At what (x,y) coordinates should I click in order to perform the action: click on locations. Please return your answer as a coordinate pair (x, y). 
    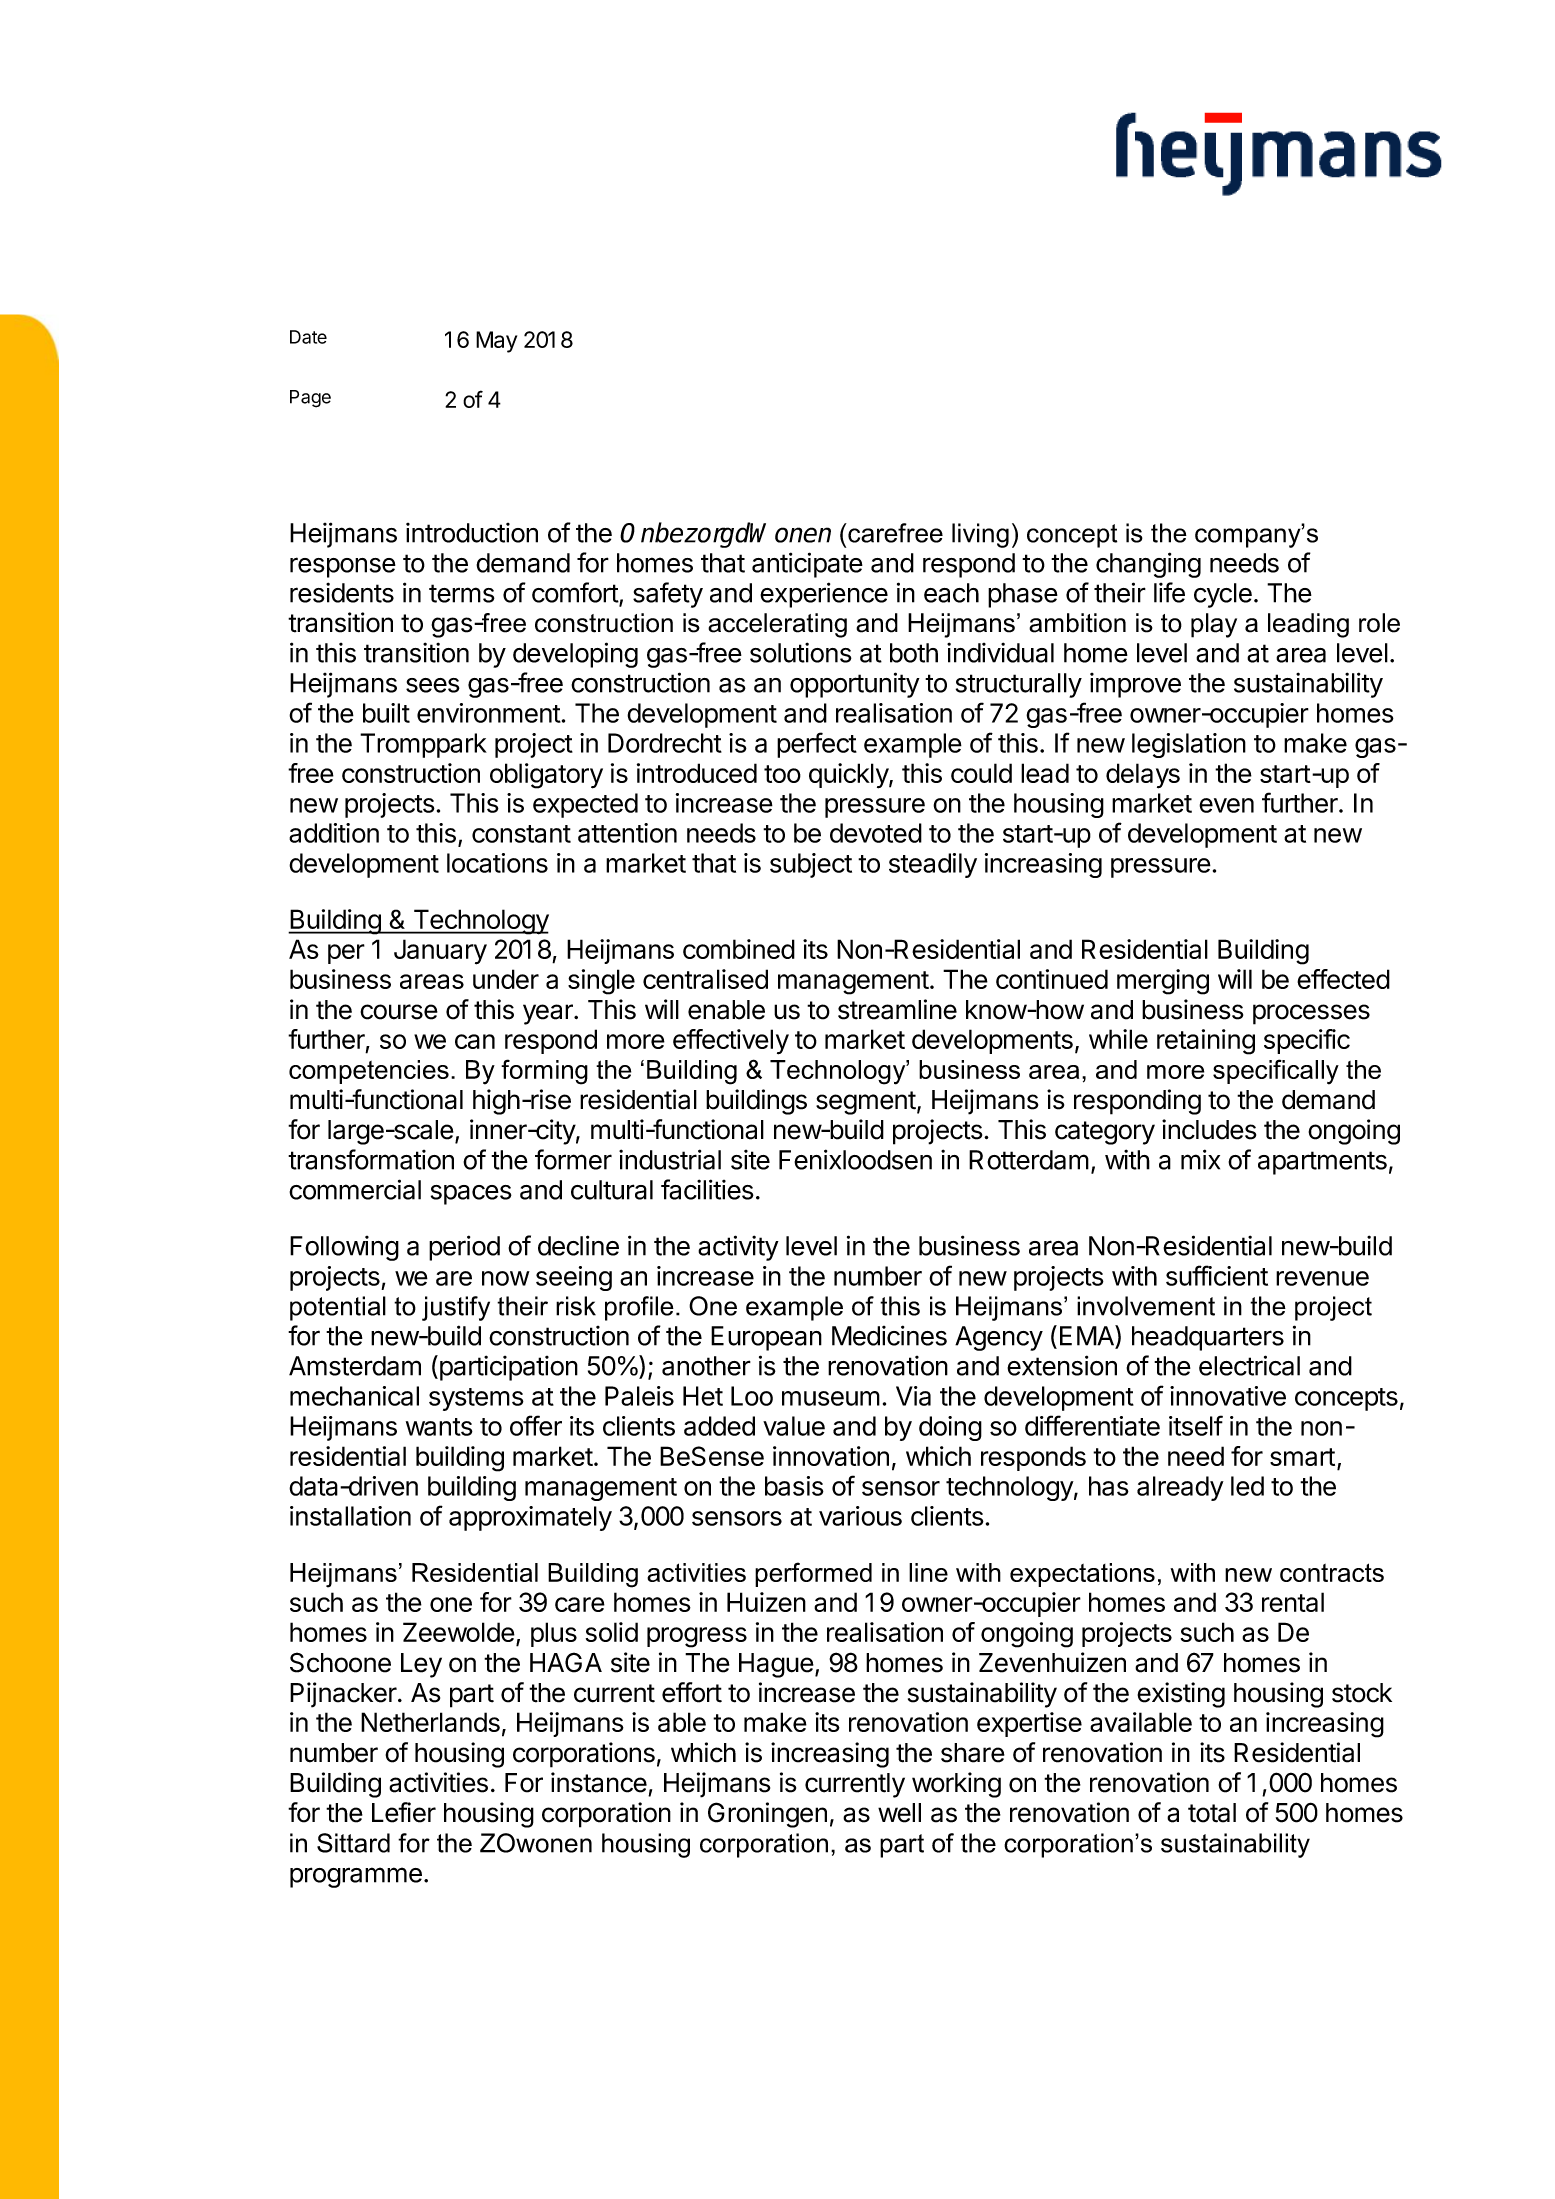
    Looking at the image, I should click on (497, 863).
